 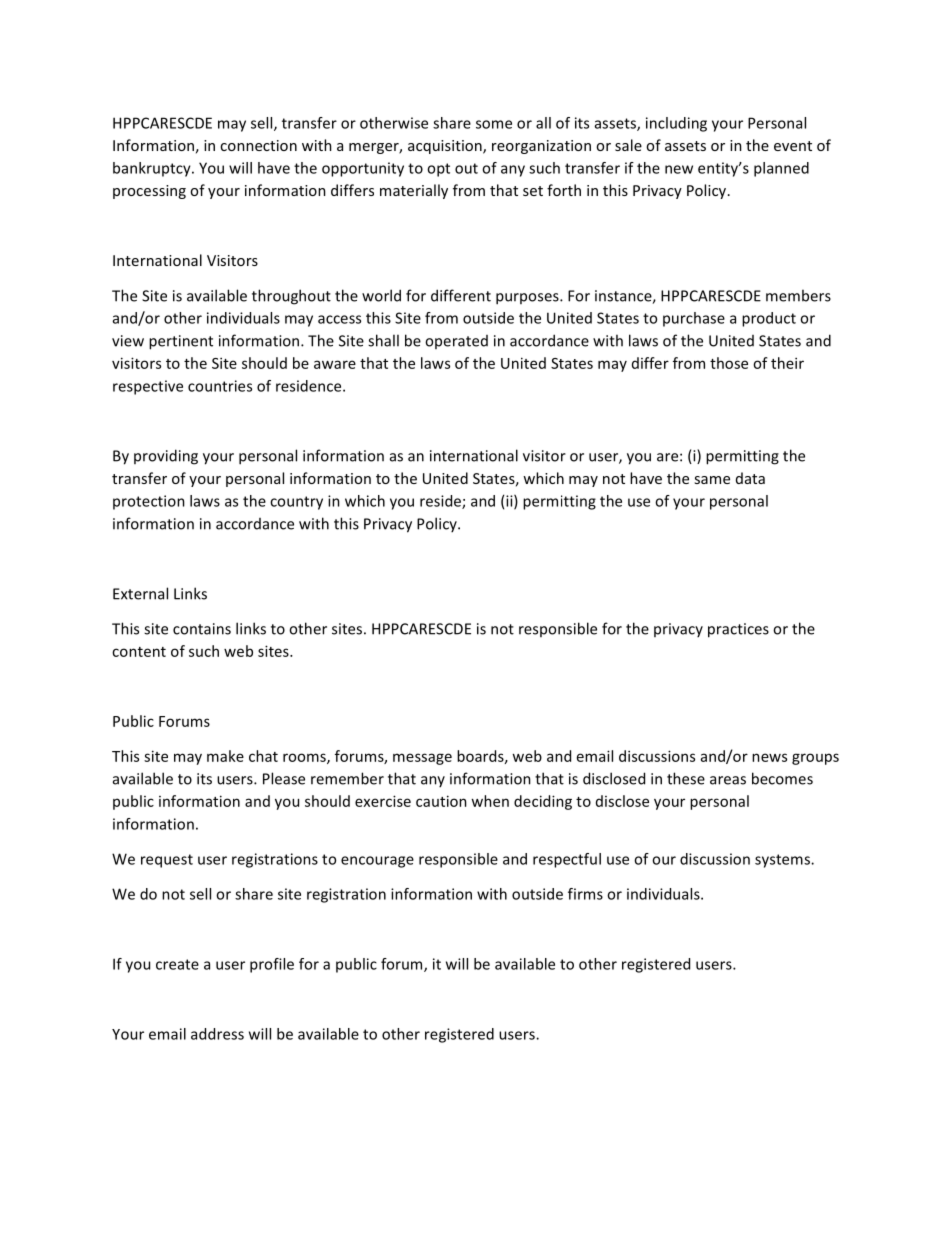 What do you see at coordinates (728, 780) in the page?
I see `areas` at bounding box center [728, 780].
